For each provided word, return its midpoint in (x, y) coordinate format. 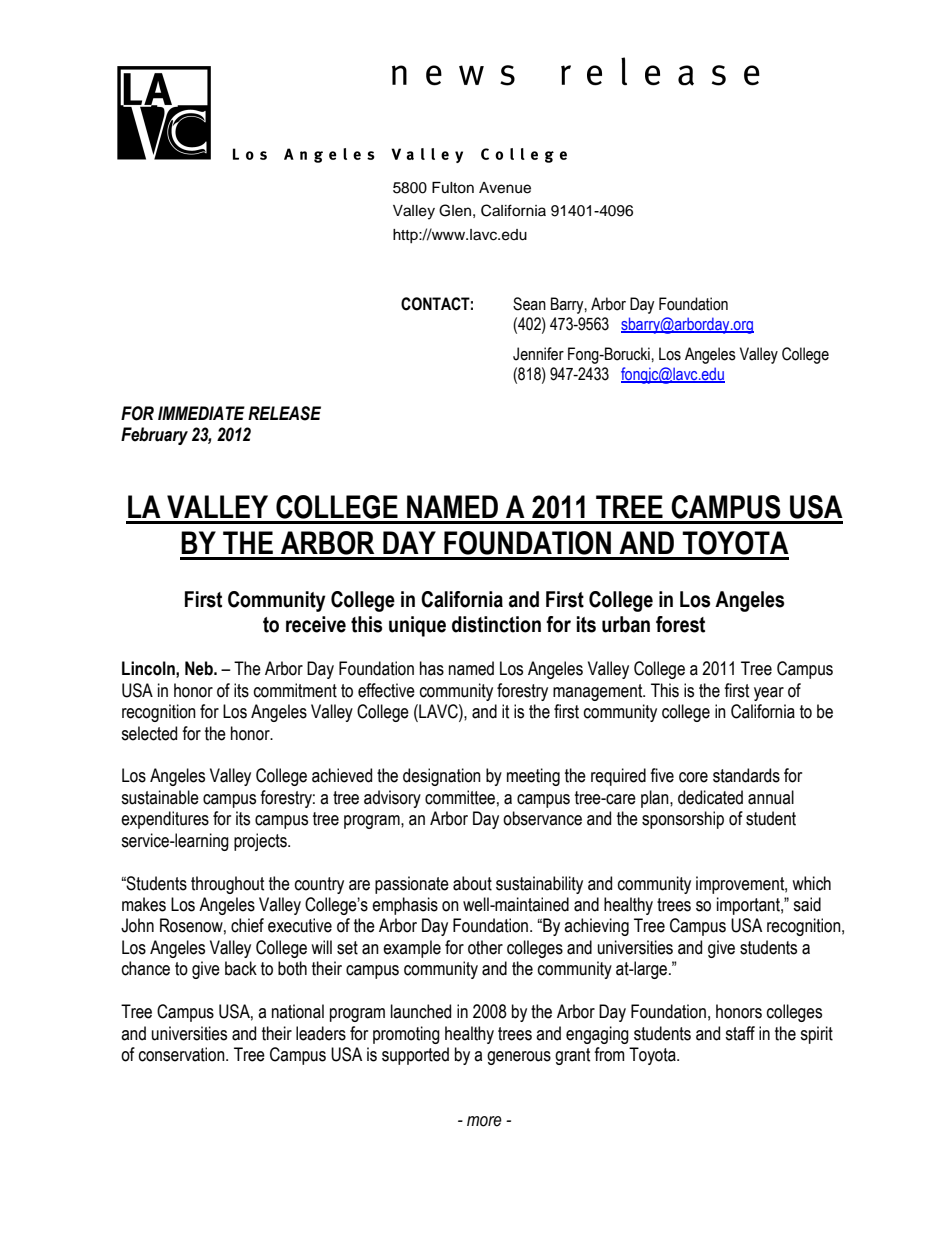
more (484, 1121)
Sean (529, 304)
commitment (295, 690)
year (769, 694)
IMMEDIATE (201, 413)
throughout (227, 885)
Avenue (505, 188)
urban (626, 624)
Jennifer (538, 354)
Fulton (453, 188)
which (811, 883)
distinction (496, 624)
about (472, 883)
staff (740, 1033)
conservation (183, 1054)
